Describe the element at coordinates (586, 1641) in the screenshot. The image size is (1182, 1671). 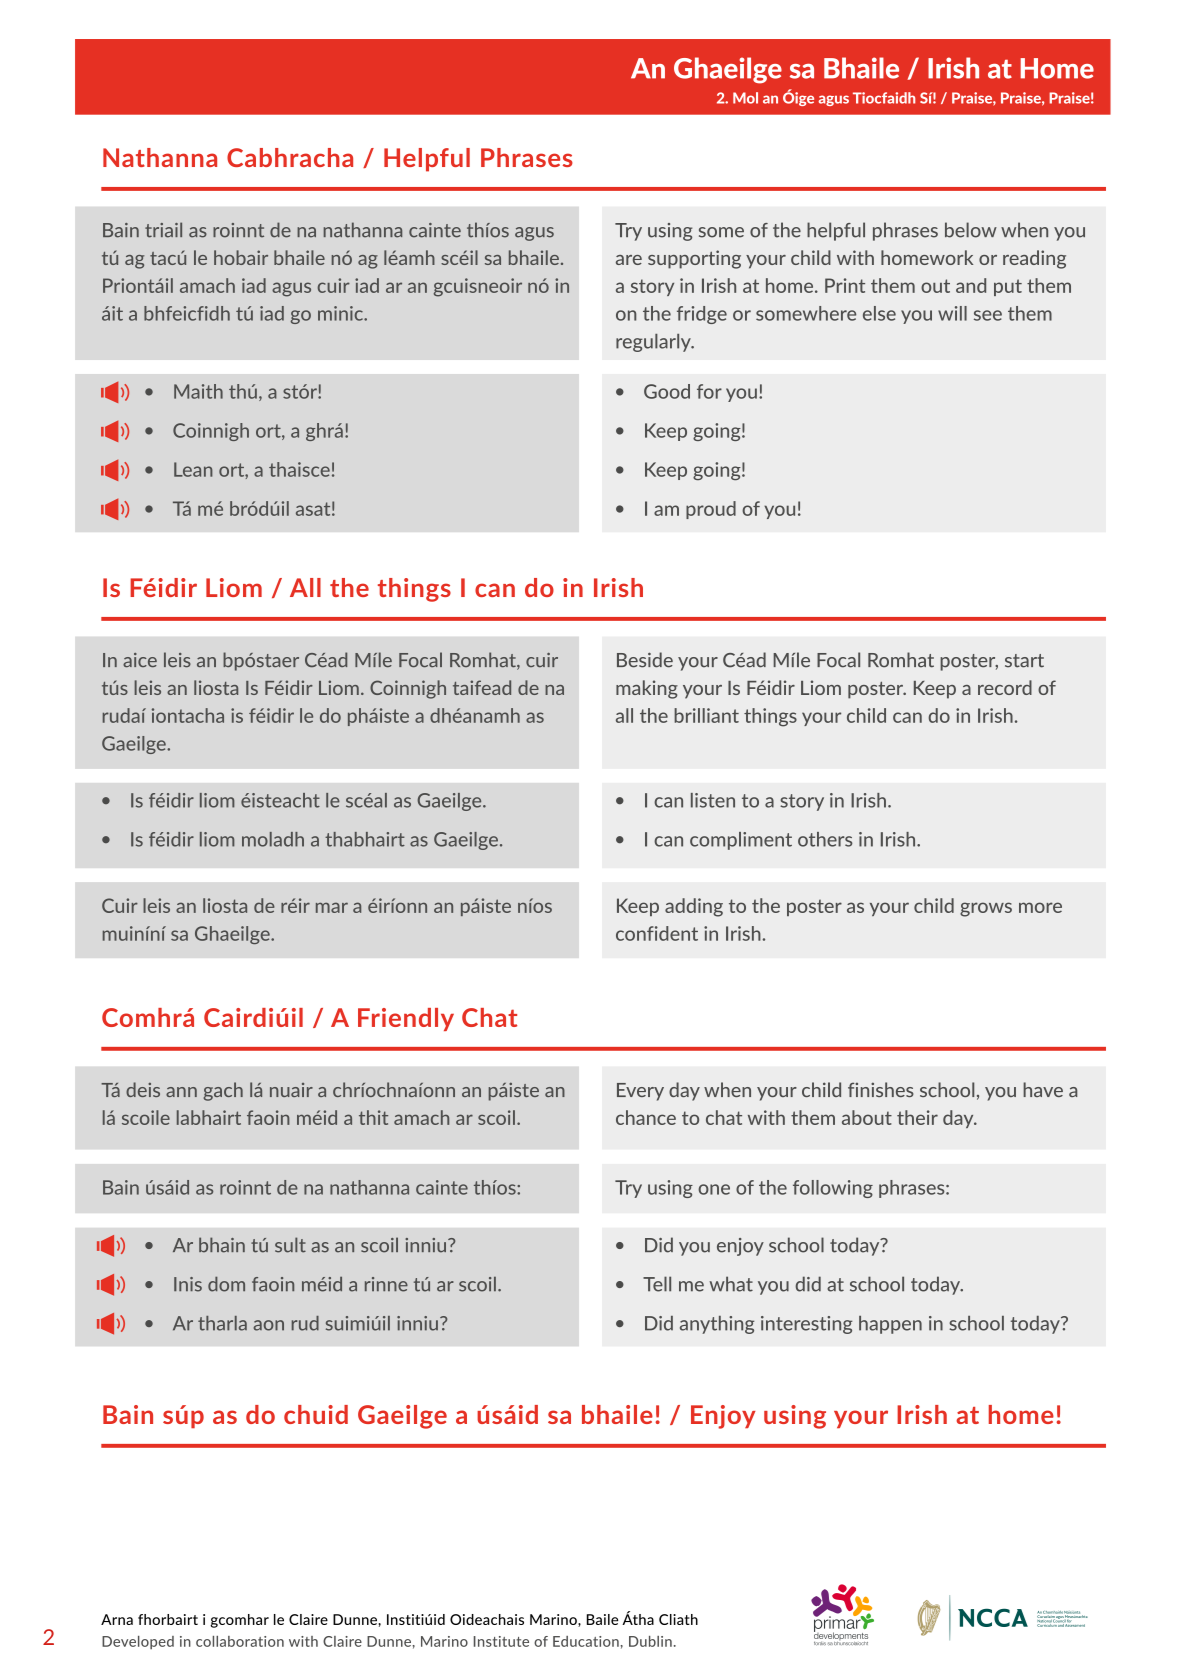
I see `Education` at that location.
